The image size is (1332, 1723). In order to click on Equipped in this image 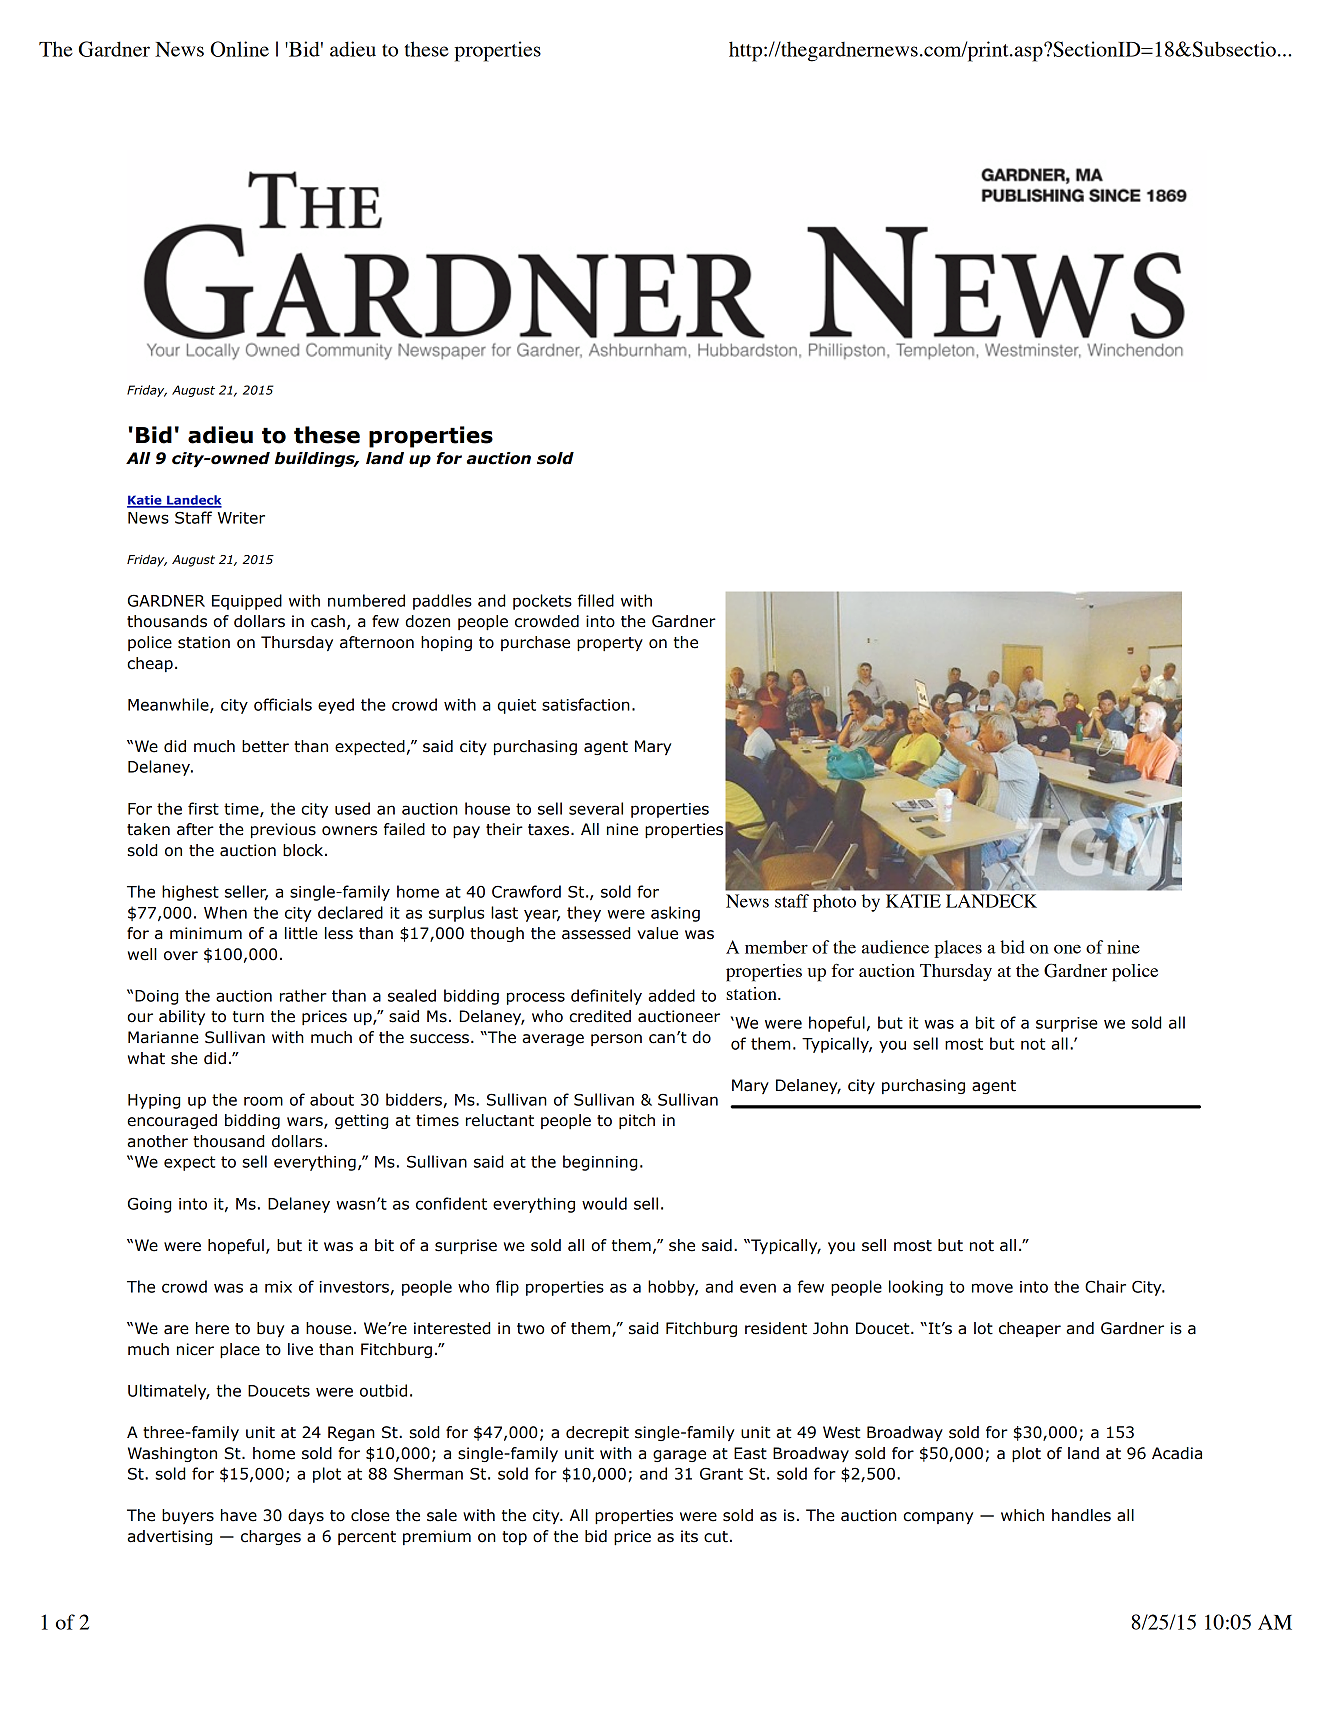, I will do `click(247, 602)`.
